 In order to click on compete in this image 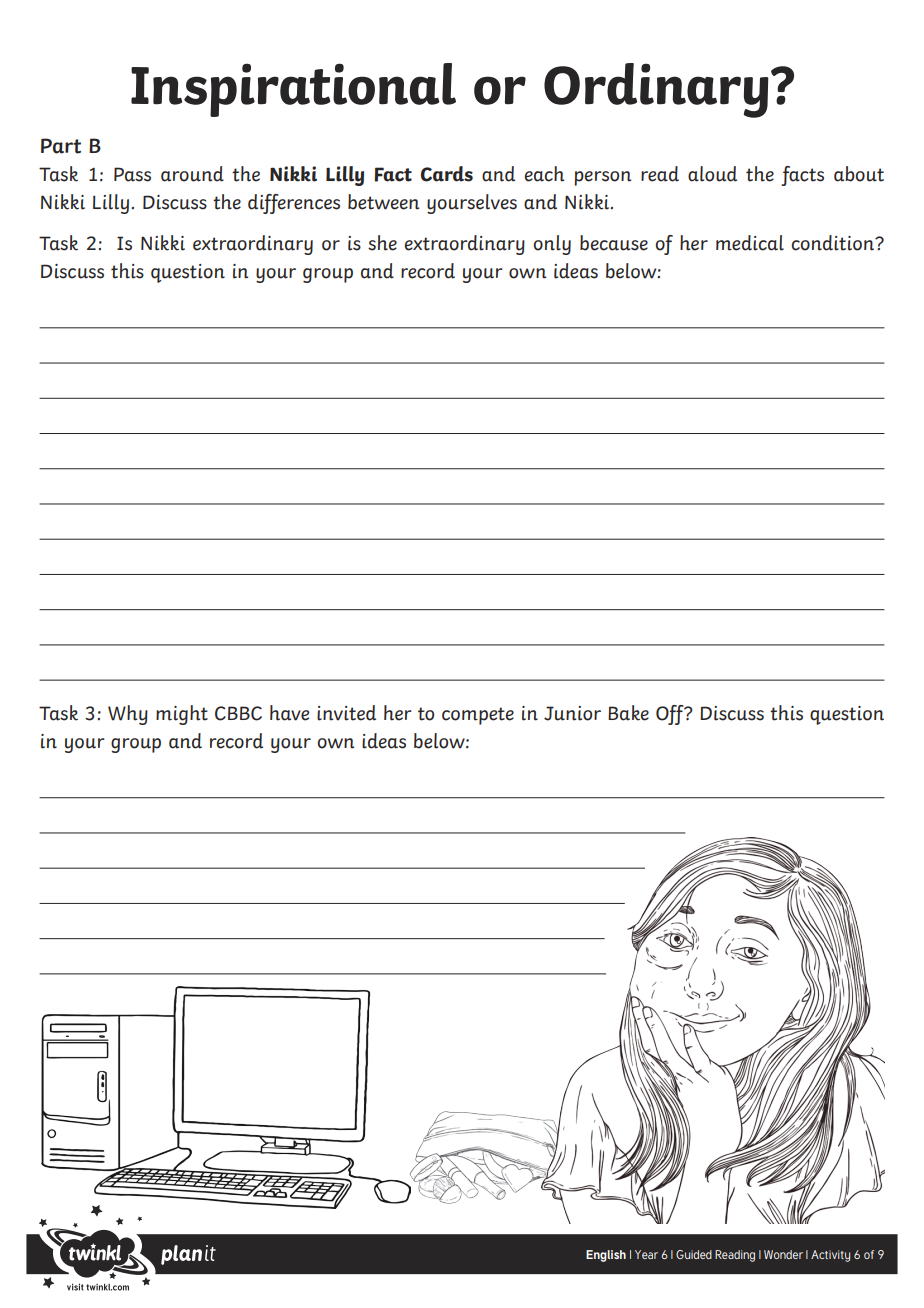, I will do `click(478, 716)`.
